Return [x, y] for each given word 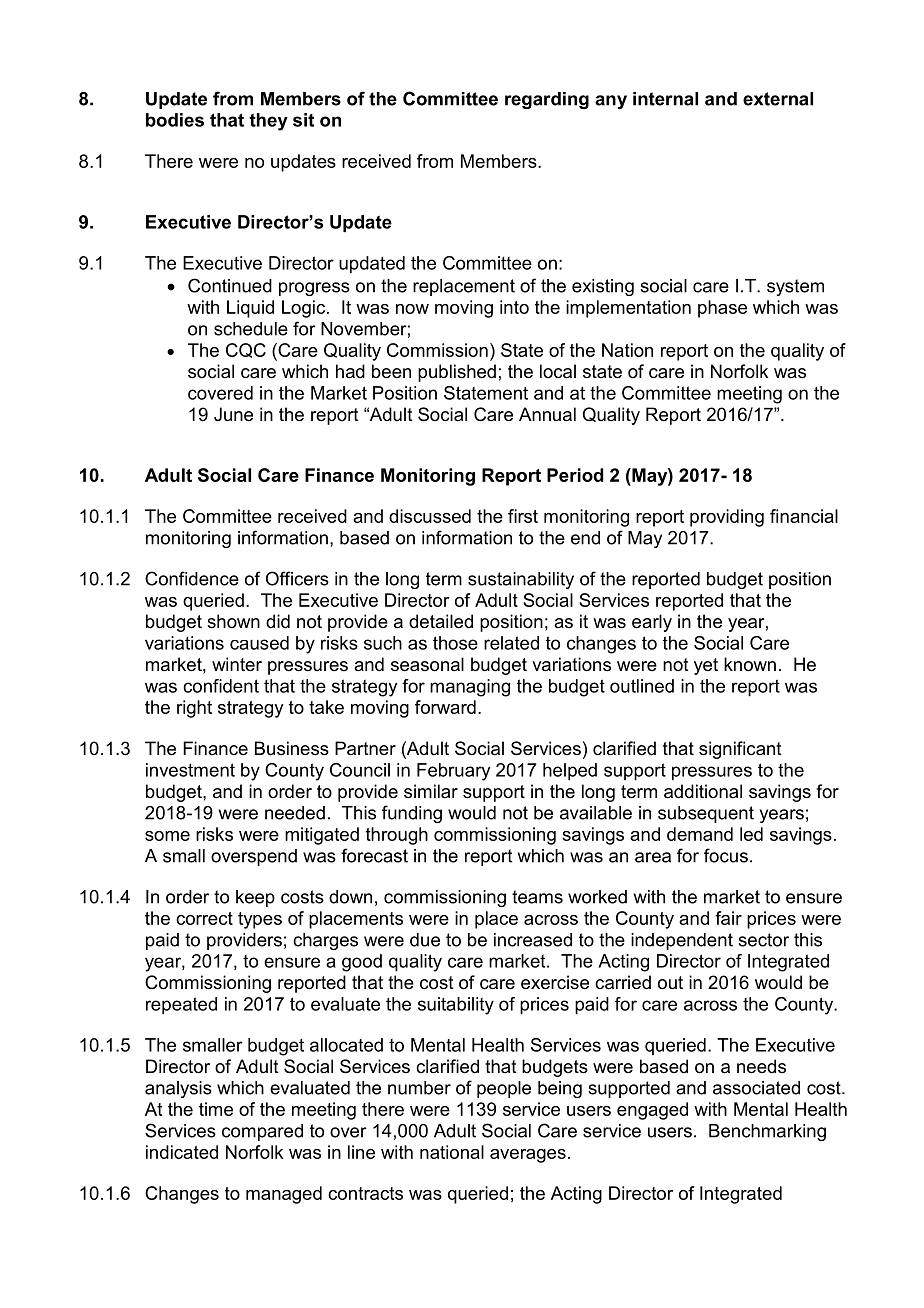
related [511, 643]
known [750, 664]
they [268, 122]
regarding [547, 100]
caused [259, 643]
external [778, 99]
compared [262, 1132]
